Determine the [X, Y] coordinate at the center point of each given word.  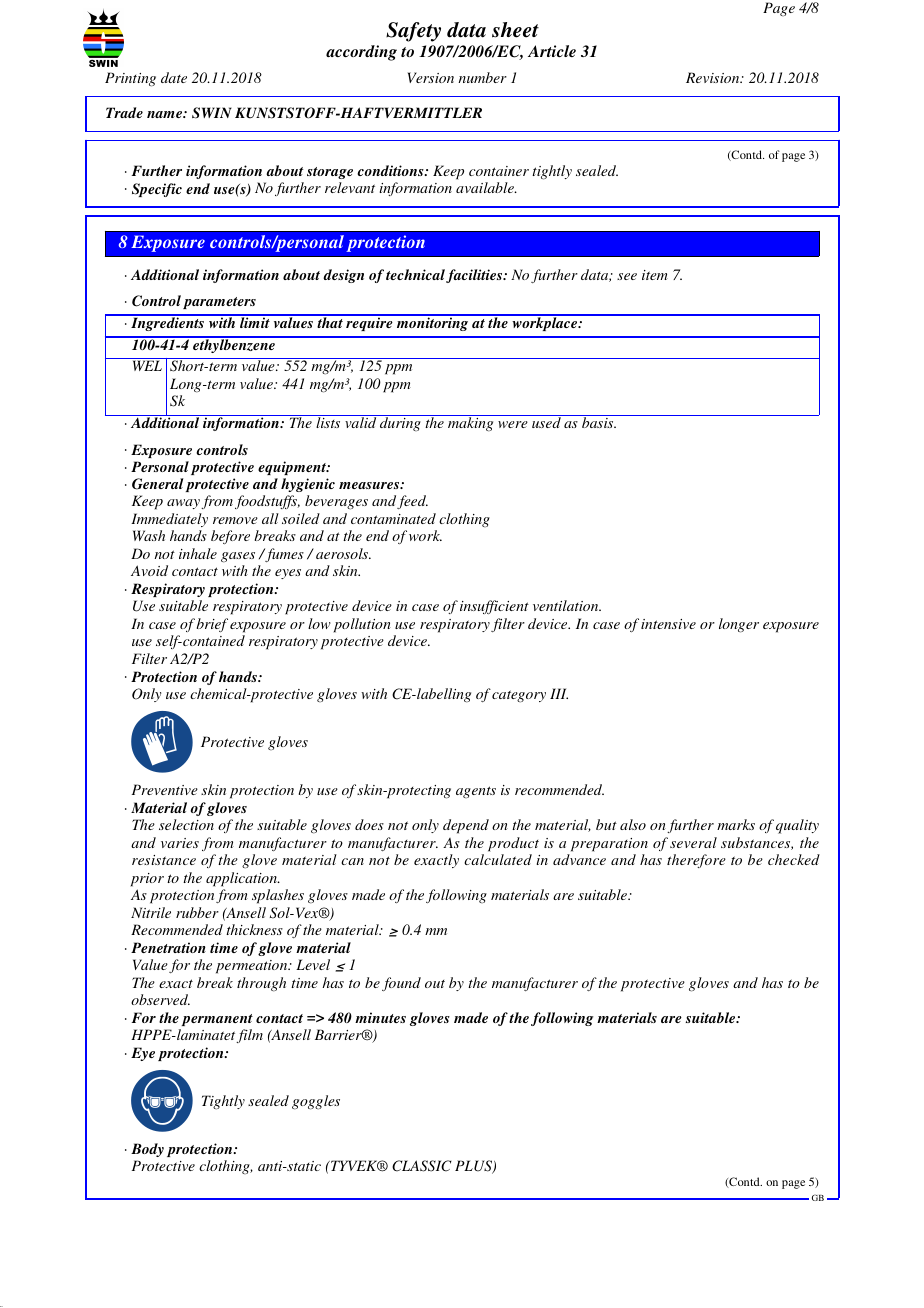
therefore [696, 861]
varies [180, 843]
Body [147, 1150]
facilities [475, 276]
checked [794, 859]
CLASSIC [422, 1166]
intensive [668, 624]
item [655, 275]
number [482, 77]
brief [212, 625]
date [174, 77]
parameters [219, 303]
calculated [498, 859]
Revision [714, 77]
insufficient [494, 607]
